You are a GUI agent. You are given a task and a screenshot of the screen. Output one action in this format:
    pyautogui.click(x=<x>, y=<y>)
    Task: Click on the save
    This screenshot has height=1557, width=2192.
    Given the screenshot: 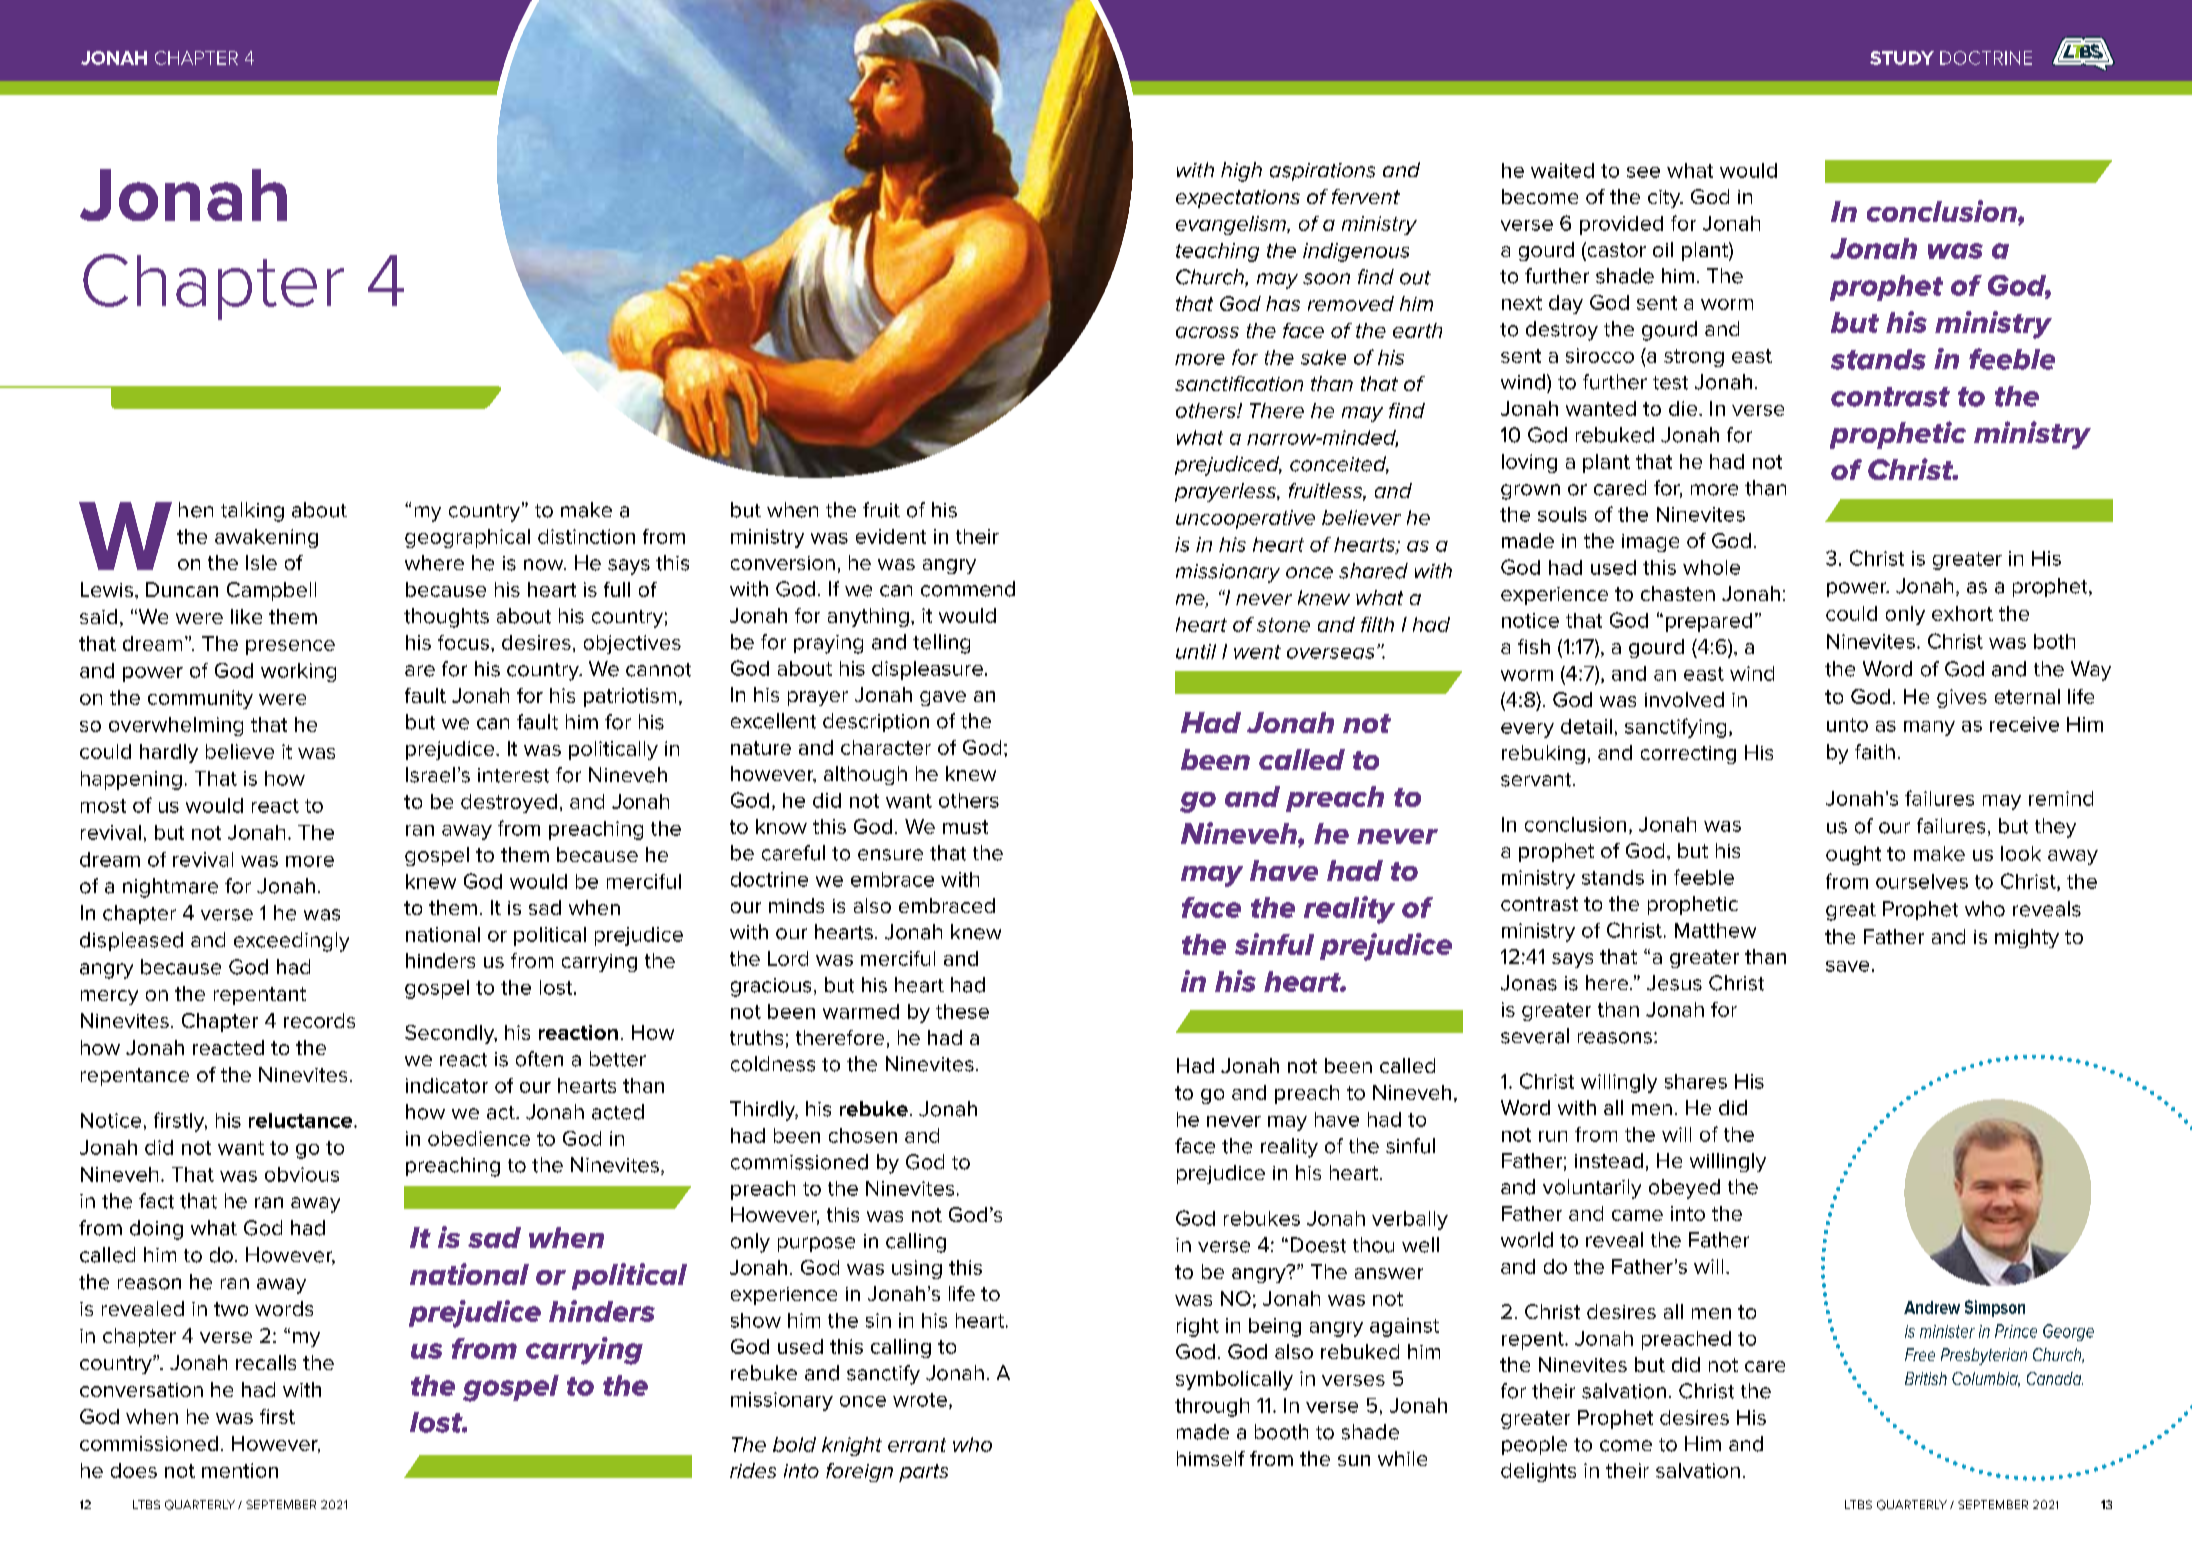 What is the action you would take?
    pyautogui.click(x=1847, y=966)
